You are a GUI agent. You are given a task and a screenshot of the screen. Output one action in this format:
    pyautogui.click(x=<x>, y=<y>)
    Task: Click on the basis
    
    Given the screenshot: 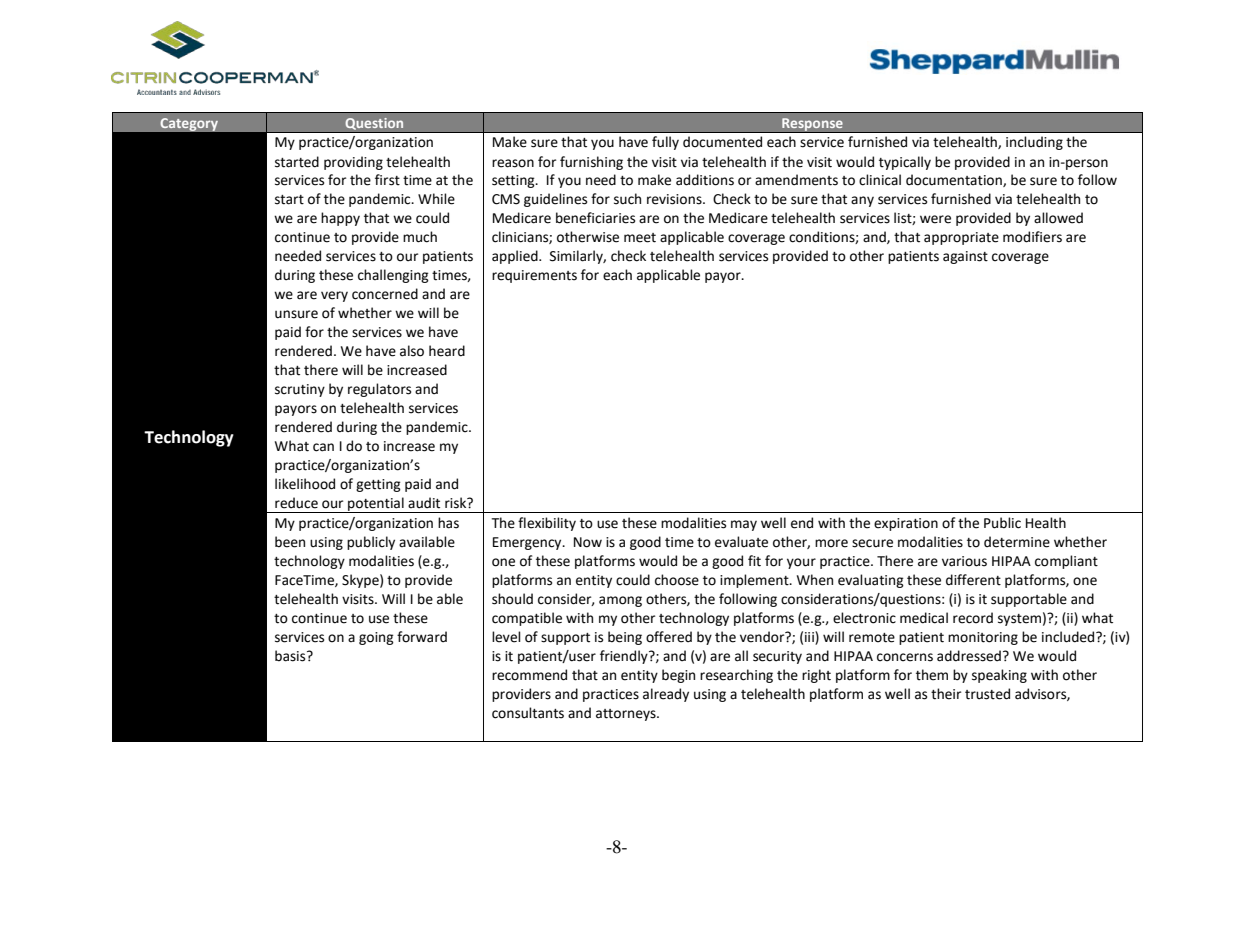 What is the action you would take?
    pyautogui.click(x=291, y=656)
